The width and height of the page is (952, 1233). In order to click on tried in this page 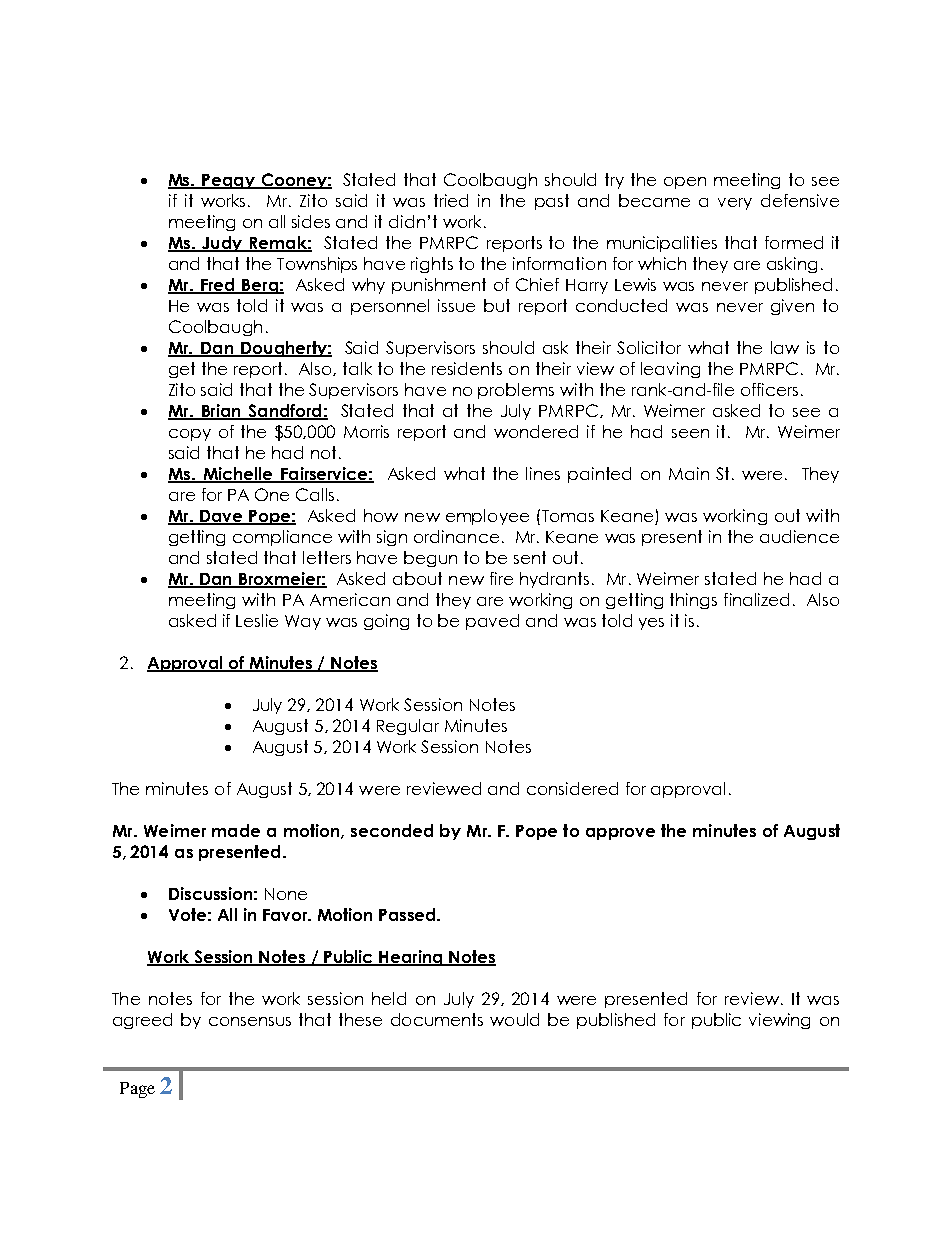, I will do `click(451, 200)`.
